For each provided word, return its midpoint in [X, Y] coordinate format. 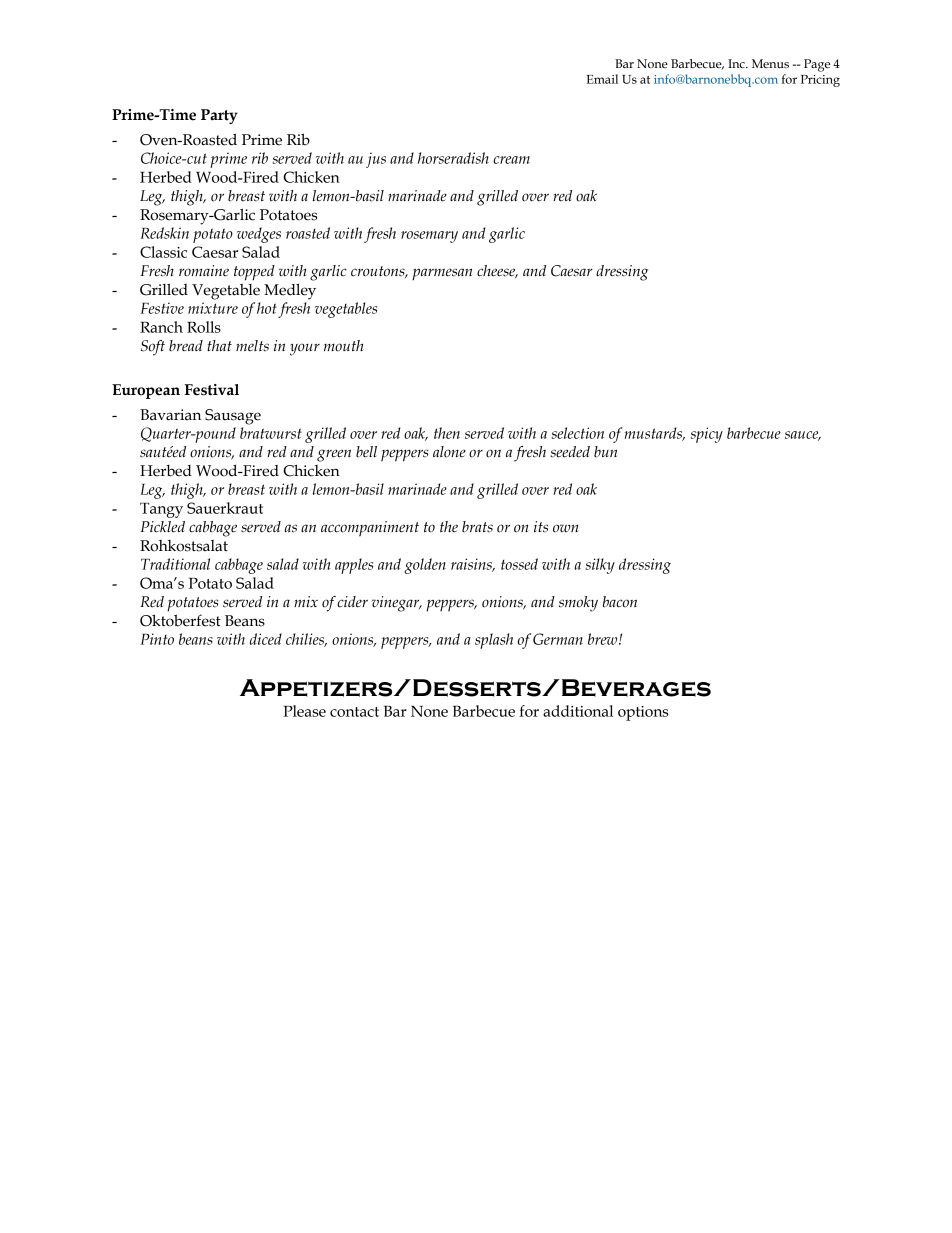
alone [449, 452]
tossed [519, 564]
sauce [803, 436]
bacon [620, 602]
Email [602, 79]
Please [304, 711]
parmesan [442, 274]
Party [219, 116]
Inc [737, 63]
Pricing [820, 81]
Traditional [175, 564]
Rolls [204, 327]
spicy [707, 435]
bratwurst [271, 433]
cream [511, 160]
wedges [259, 235]
